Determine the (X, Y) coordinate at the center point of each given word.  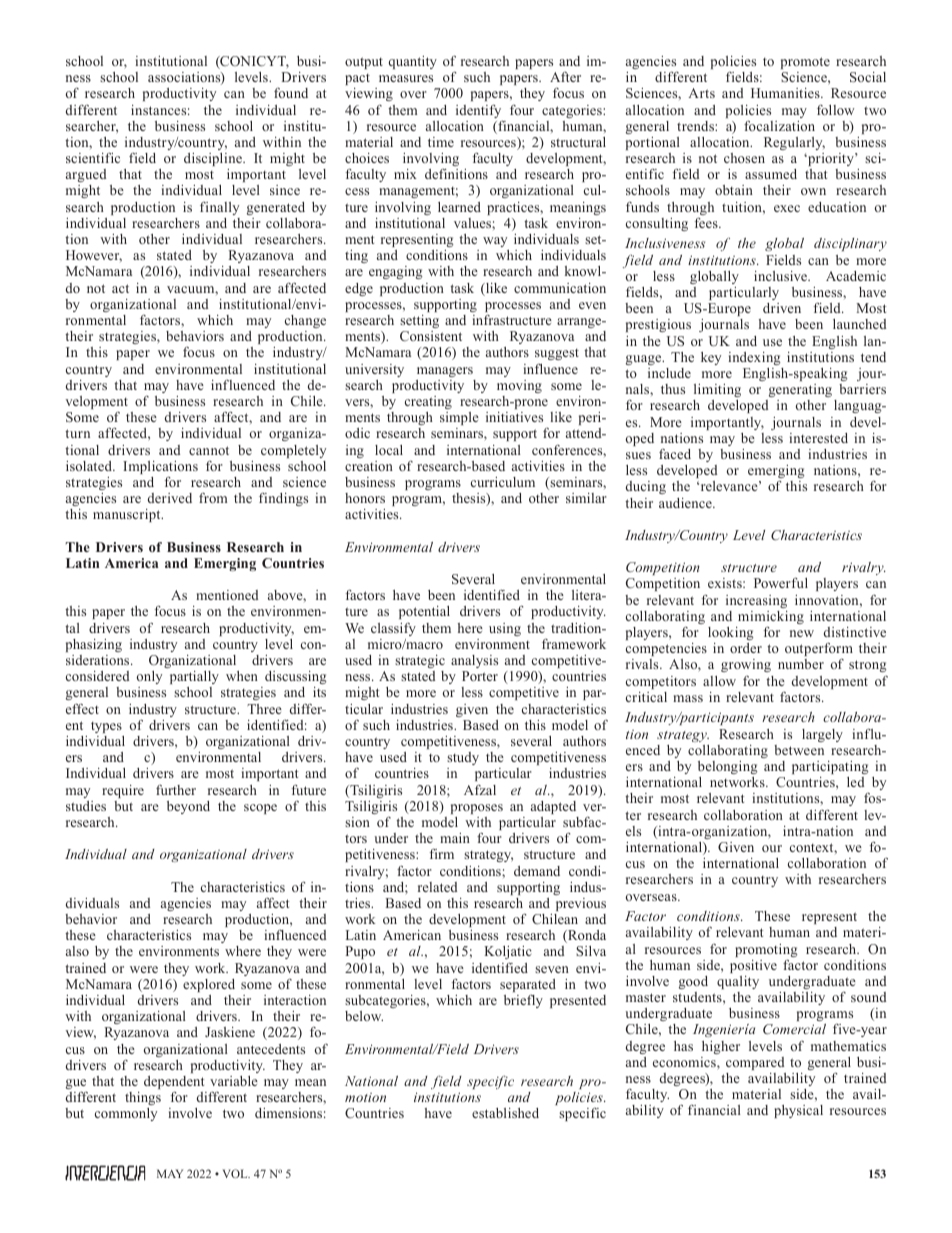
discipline (214, 159)
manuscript (128, 515)
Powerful (781, 582)
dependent (174, 1084)
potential (424, 612)
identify (479, 112)
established (505, 1113)
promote (805, 63)
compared (755, 1063)
